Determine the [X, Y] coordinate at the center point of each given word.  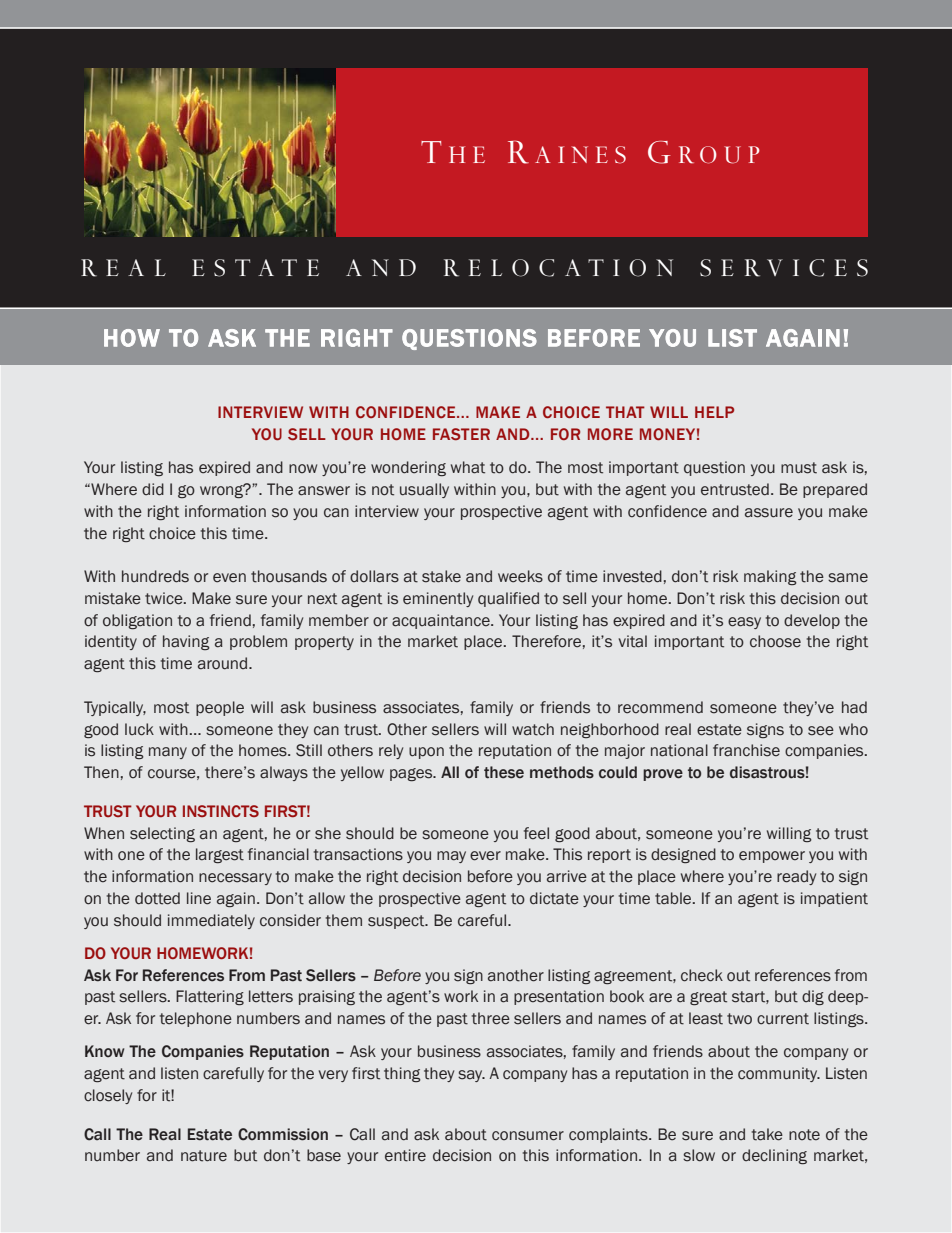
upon [426, 753]
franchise [746, 750]
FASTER [461, 434]
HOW [132, 338]
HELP [714, 412]
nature [204, 1156]
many [168, 753]
